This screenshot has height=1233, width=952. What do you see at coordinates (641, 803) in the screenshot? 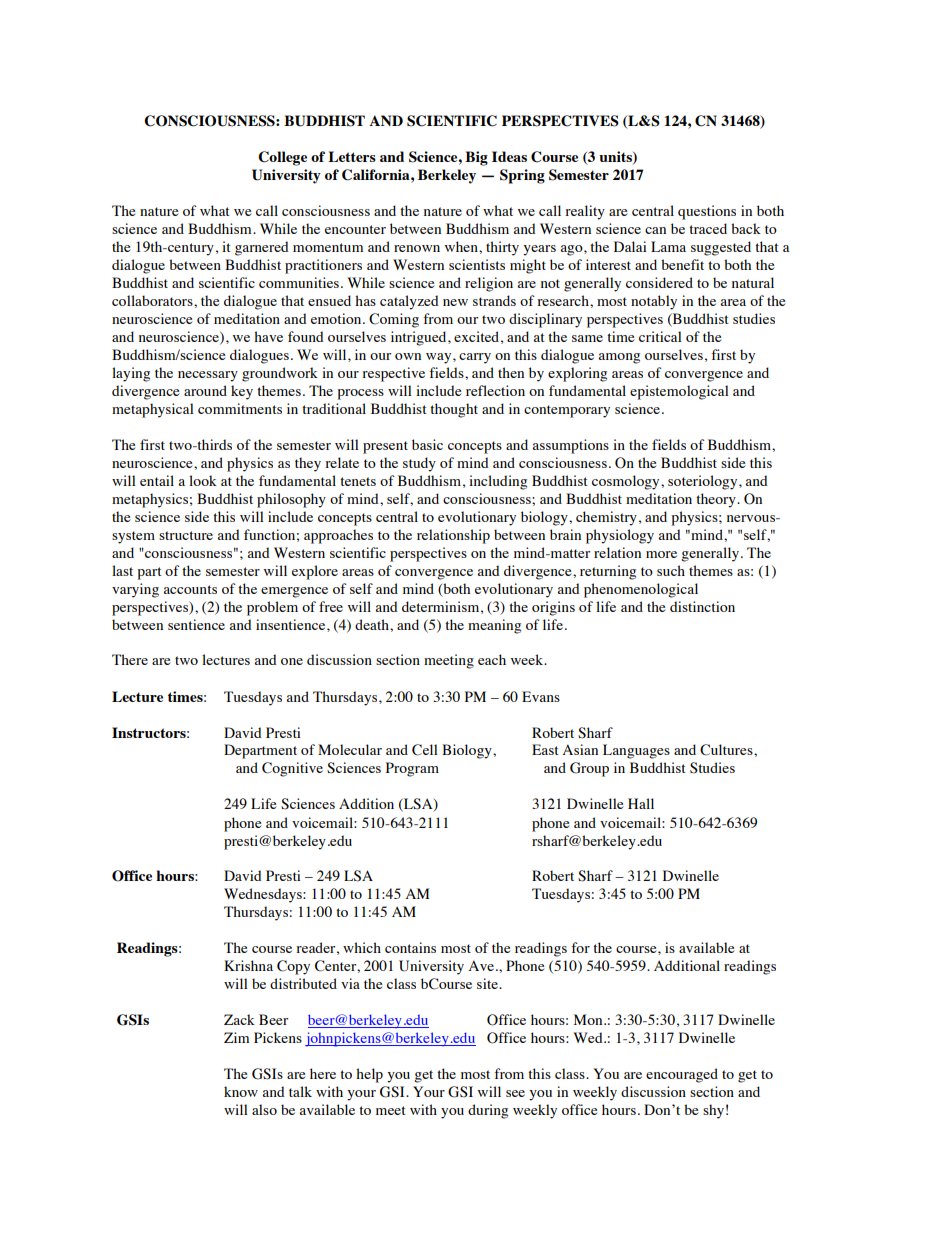
I see `Hall` at bounding box center [641, 803].
